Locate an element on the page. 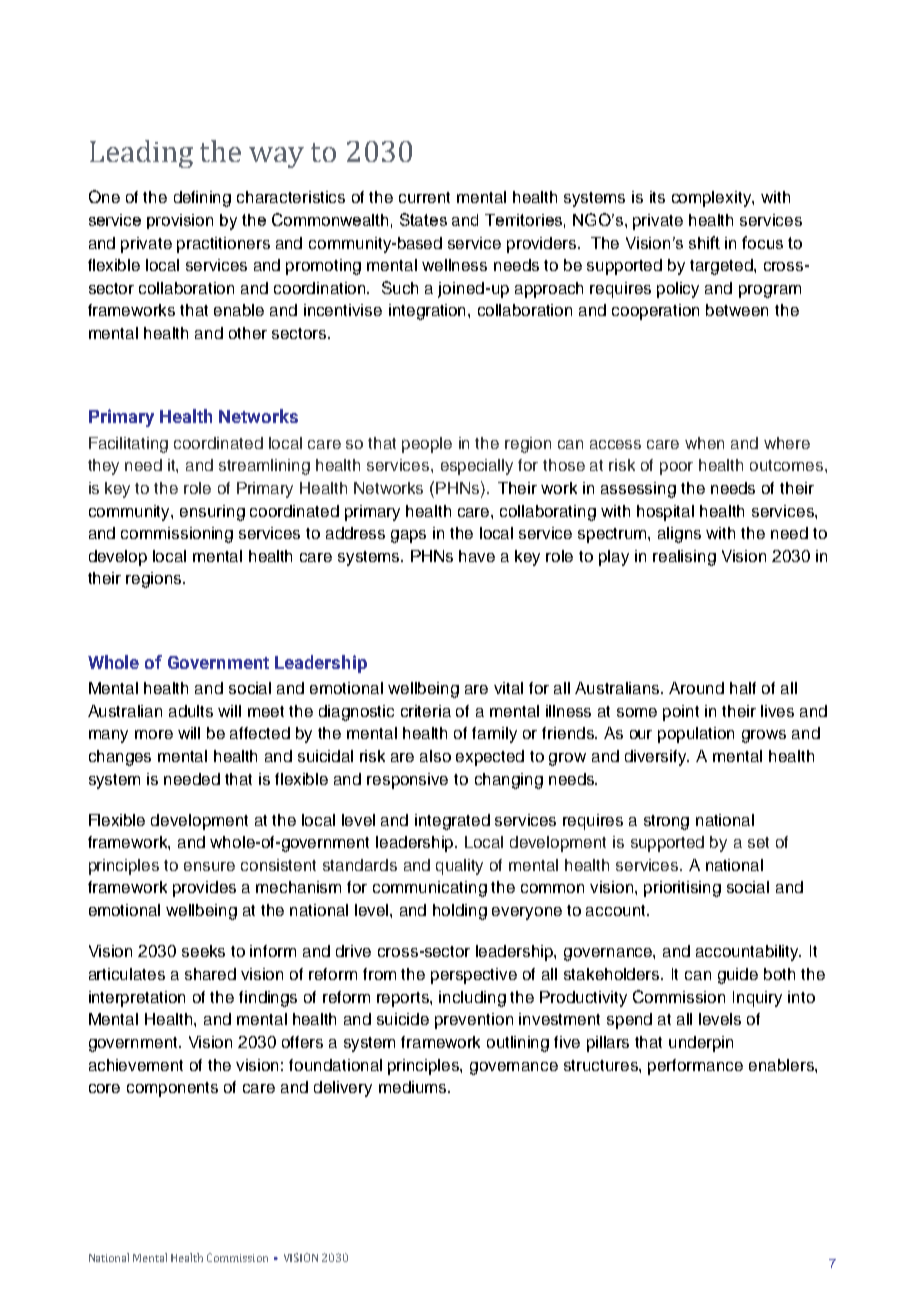 The image size is (924, 1309). more is located at coordinates (154, 734).
